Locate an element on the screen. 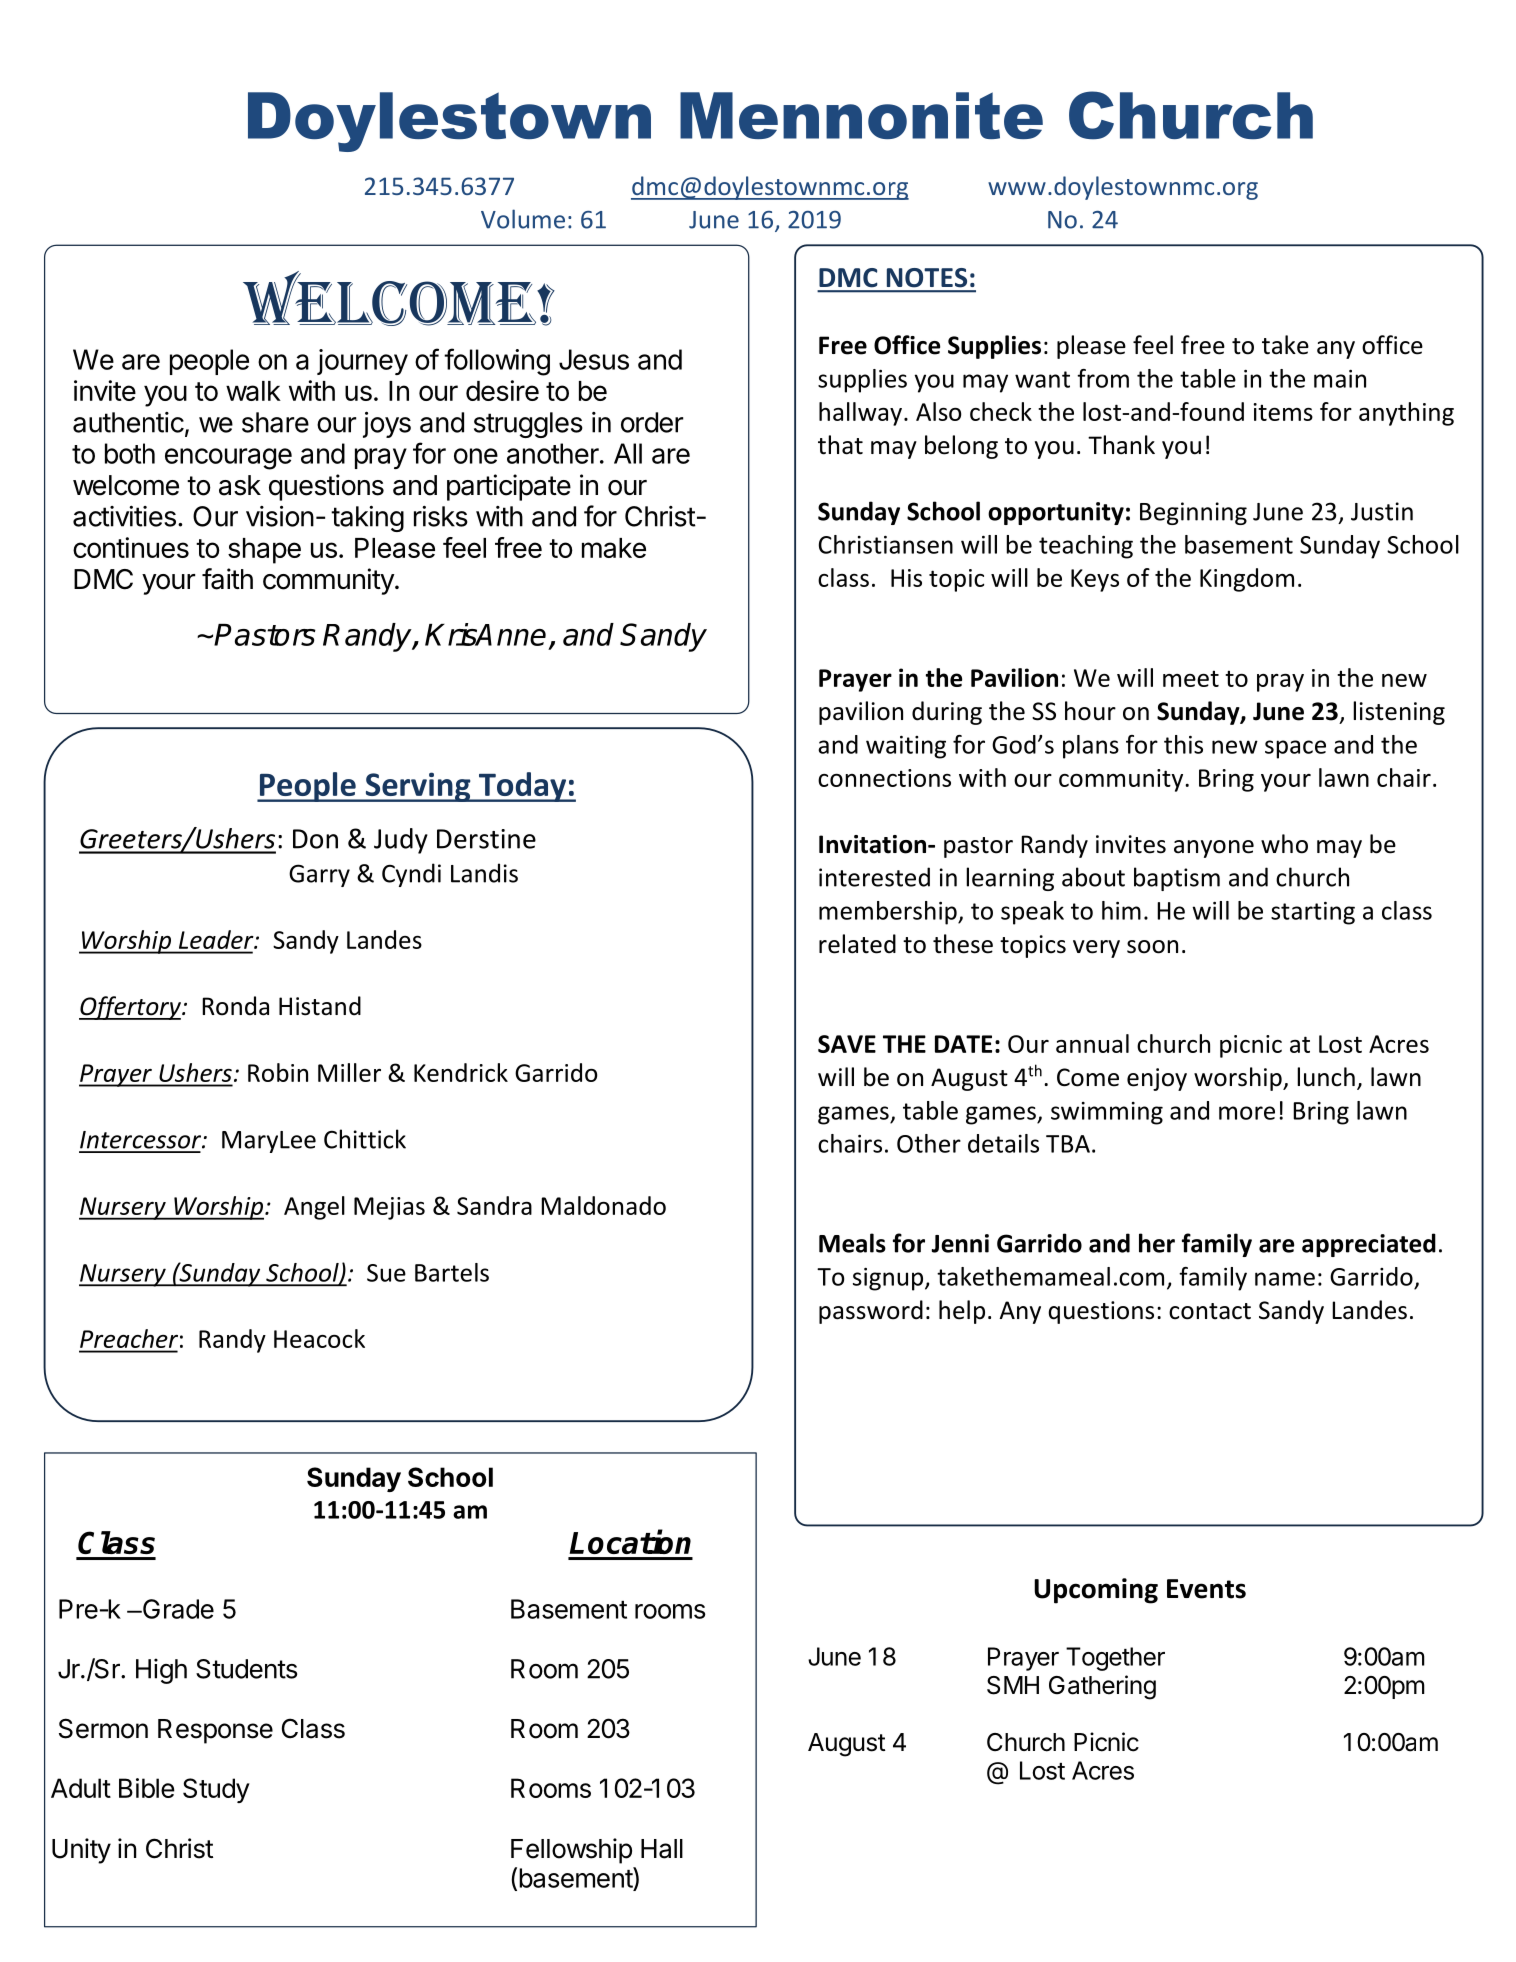  Ronda is located at coordinates (235, 1006).
